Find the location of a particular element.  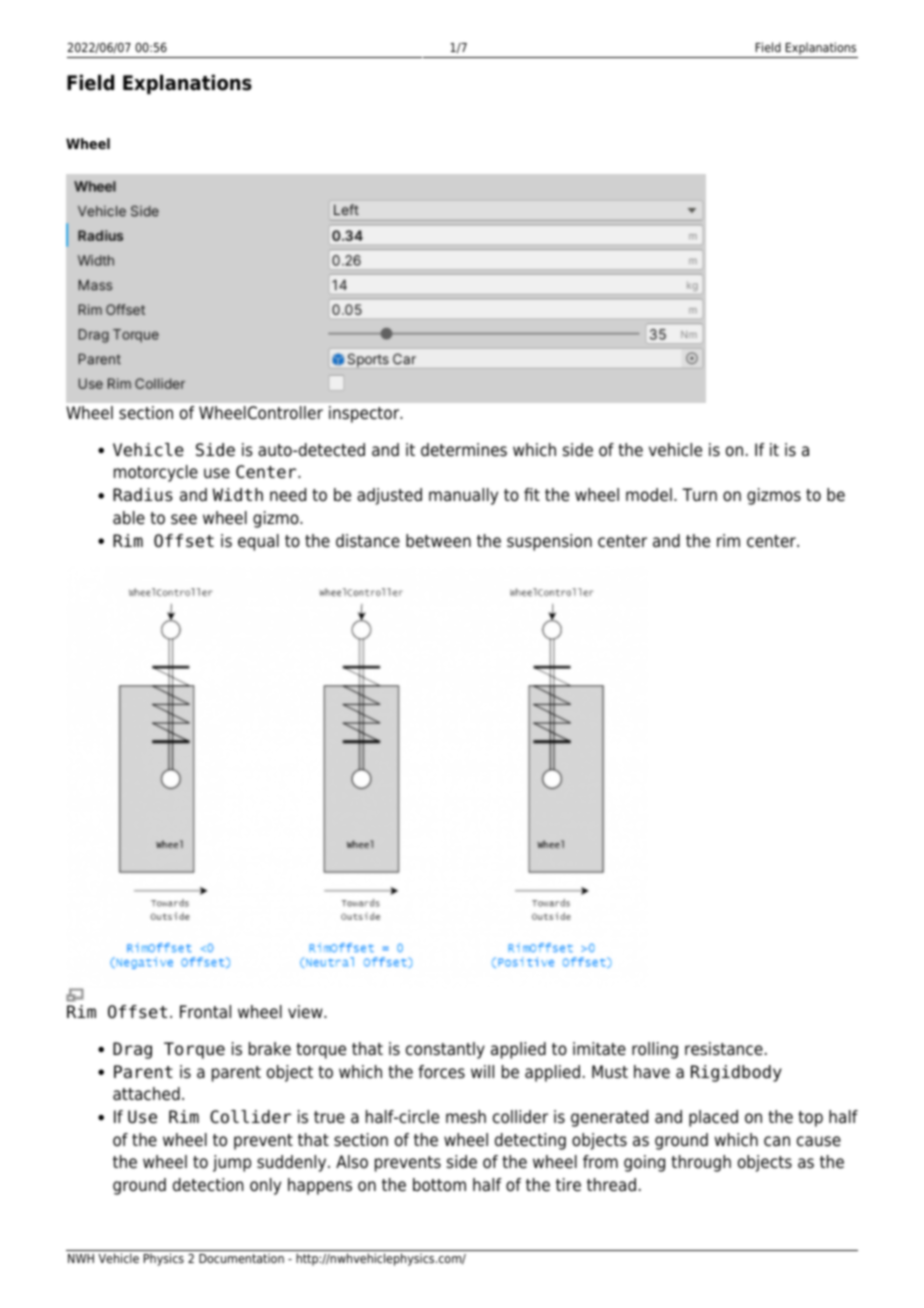

Frontal is located at coordinates (205, 1012).
